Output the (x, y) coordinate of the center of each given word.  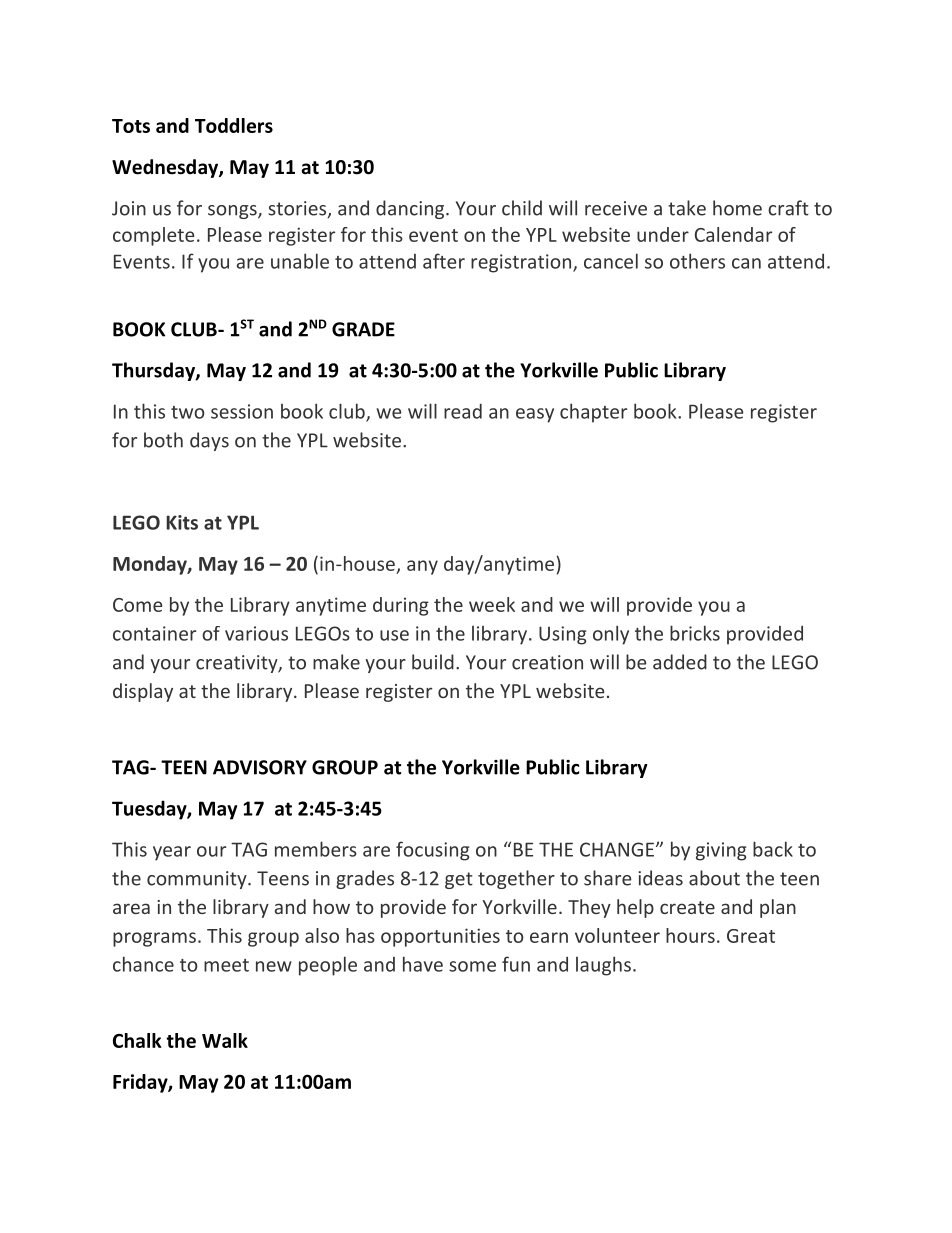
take (687, 208)
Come (137, 605)
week (492, 604)
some (472, 966)
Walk (225, 1040)
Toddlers (234, 125)
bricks (695, 633)
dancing (411, 209)
